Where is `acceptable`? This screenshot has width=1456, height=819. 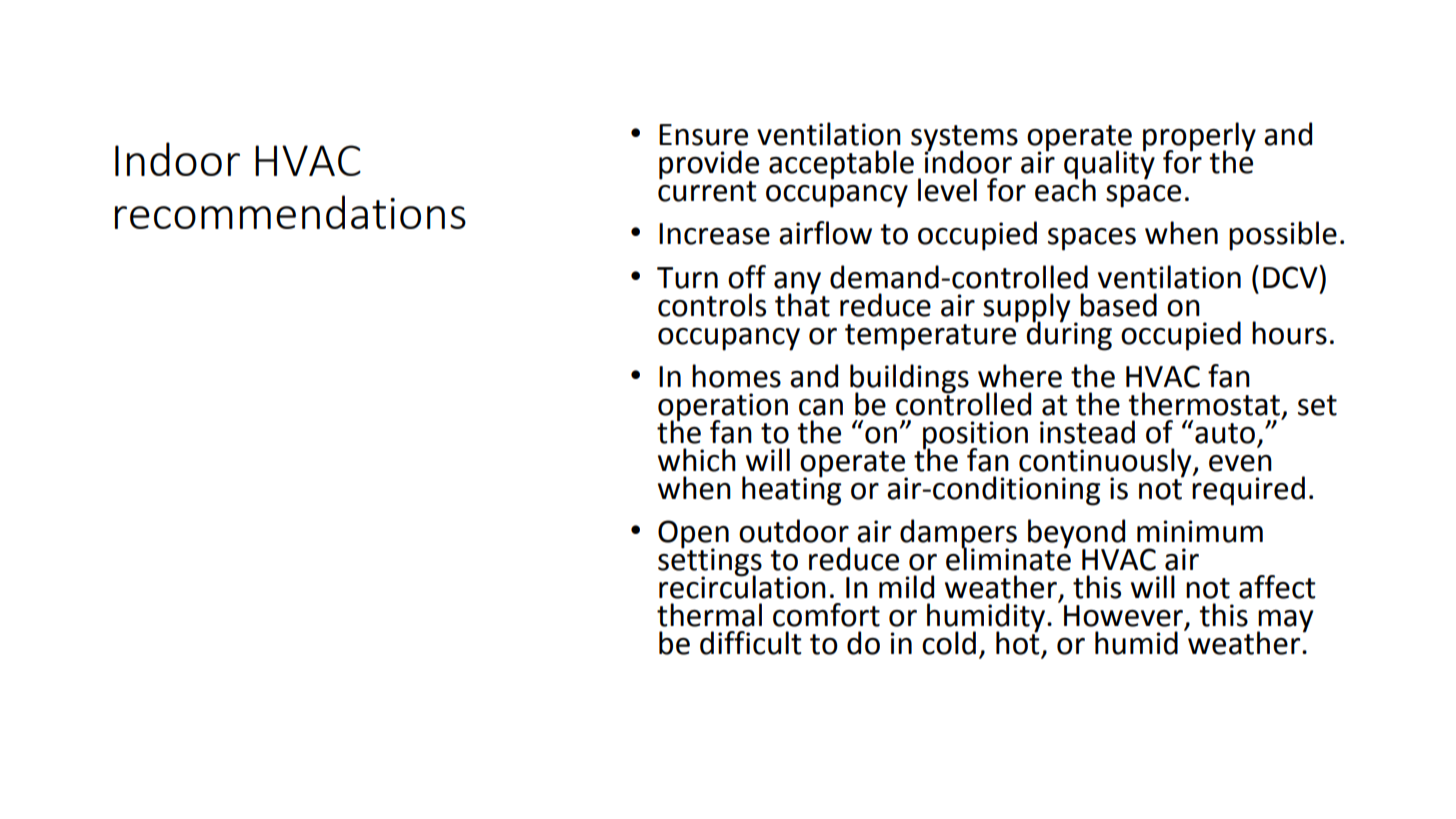
acceptable is located at coordinates (841, 165).
